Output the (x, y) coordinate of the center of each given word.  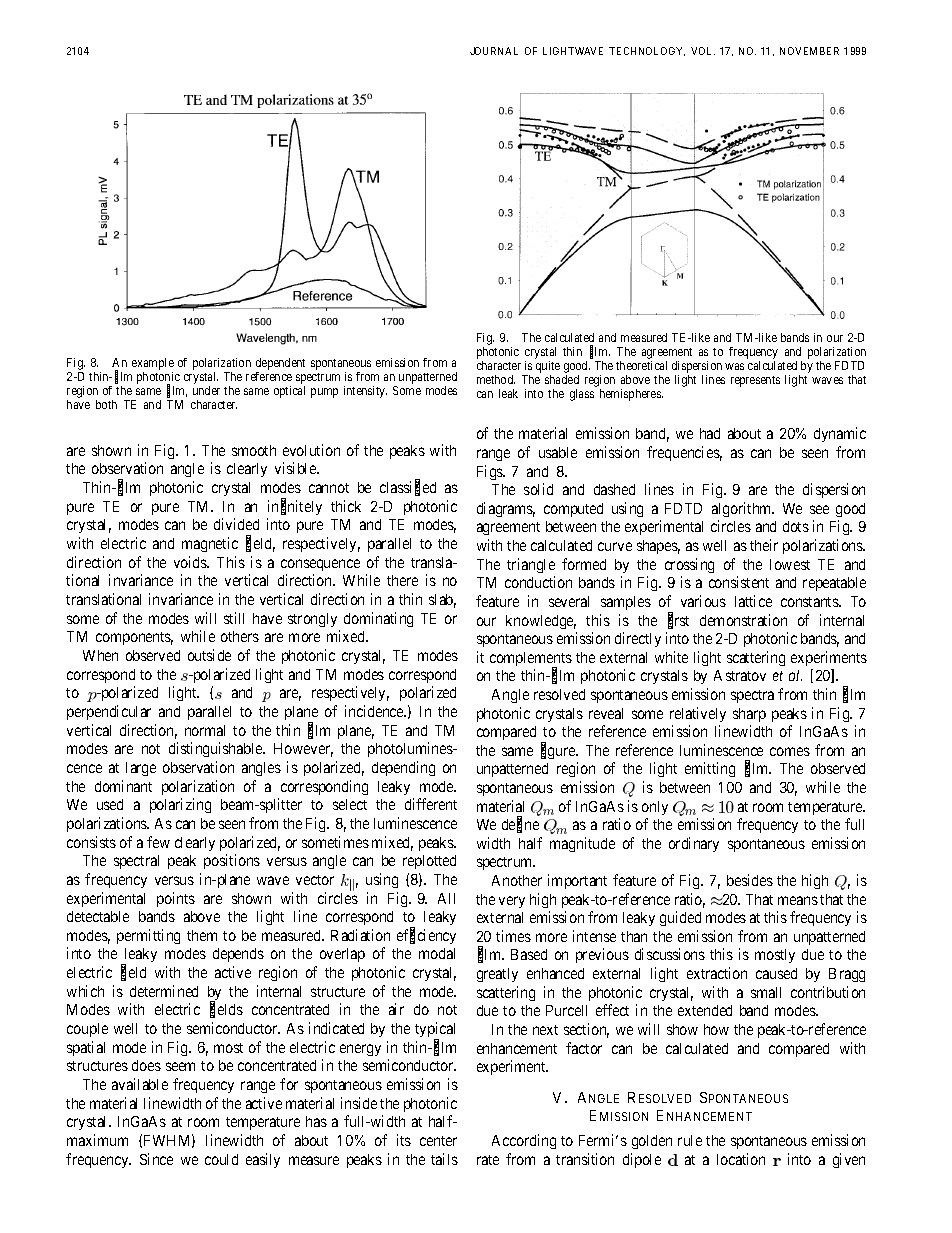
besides (750, 880)
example (153, 365)
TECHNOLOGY (647, 51)
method (496, 379)
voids (191, 562)
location (741, 1159)
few (158, 842)
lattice (753, 601)
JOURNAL (494, 51)
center (438, 1141)
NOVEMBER (809, 51)
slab (442, 601)
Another (517, 880)
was (734, 366)
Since (156, 1159)
